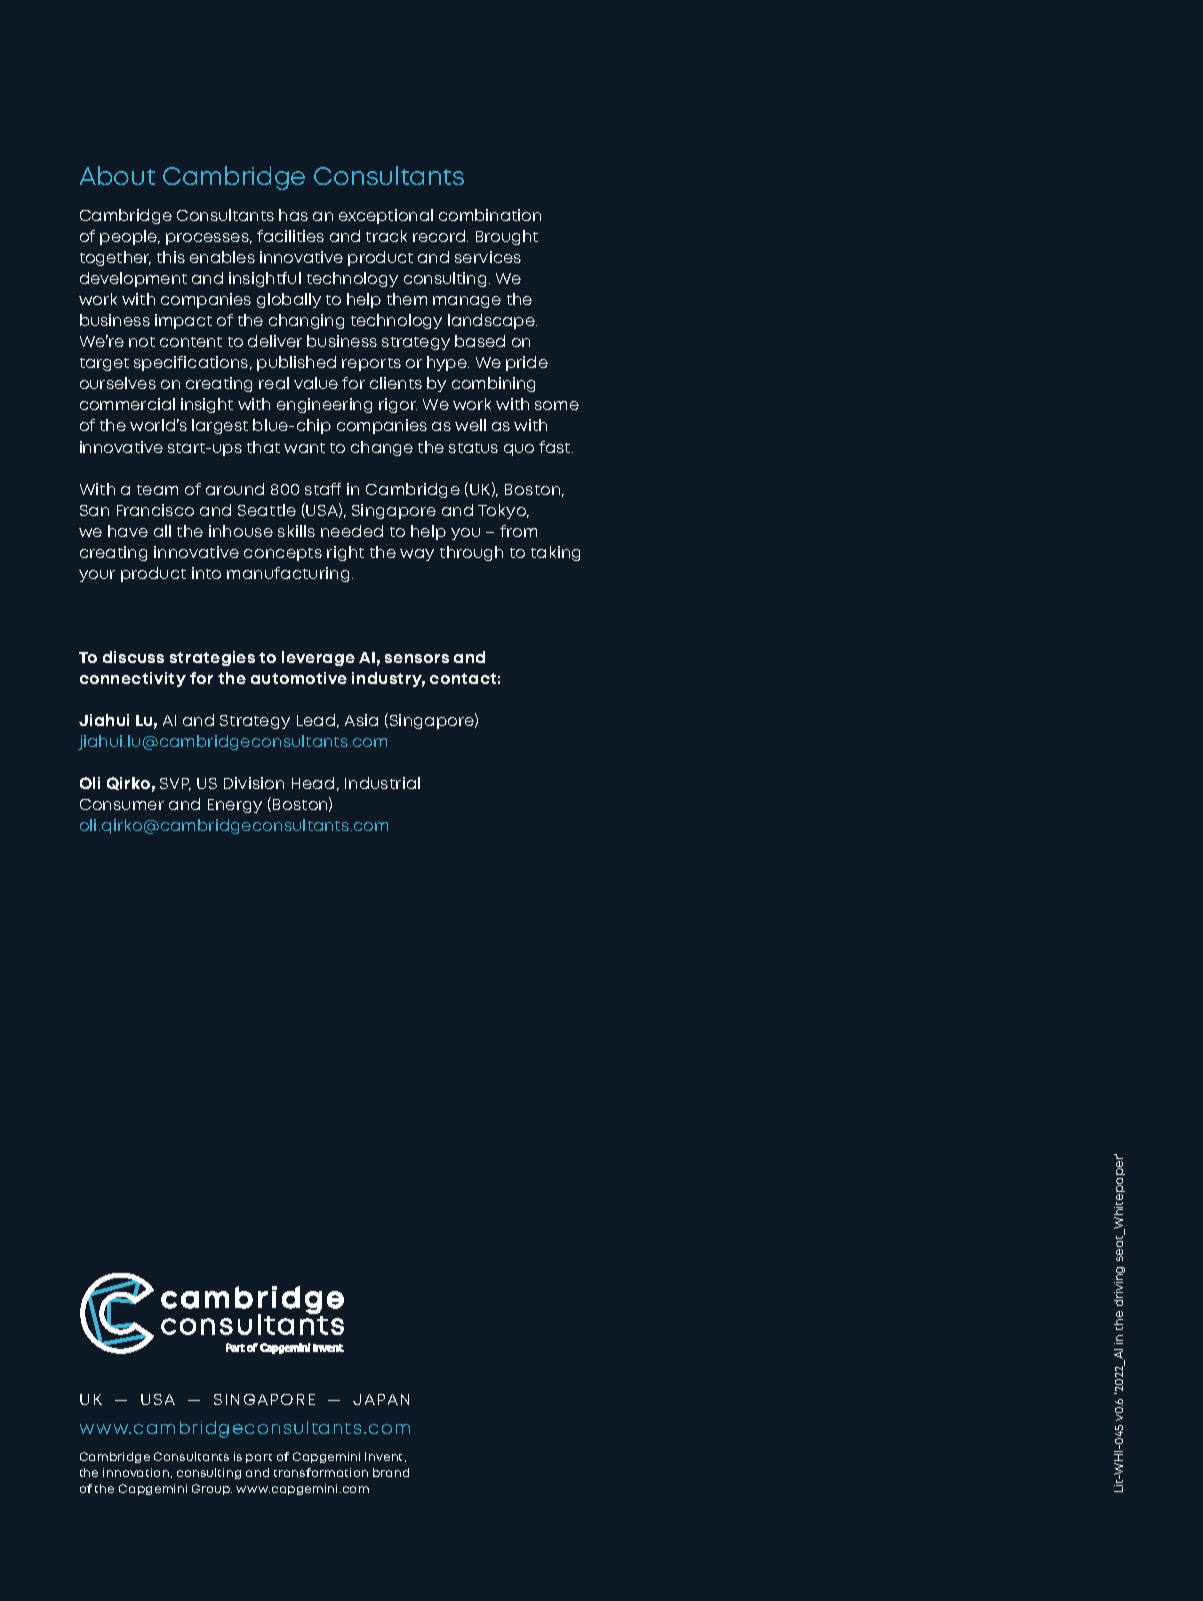 The width and height of the image is (1203, 1601). I want to click on Francisco, so click(155, 510).
